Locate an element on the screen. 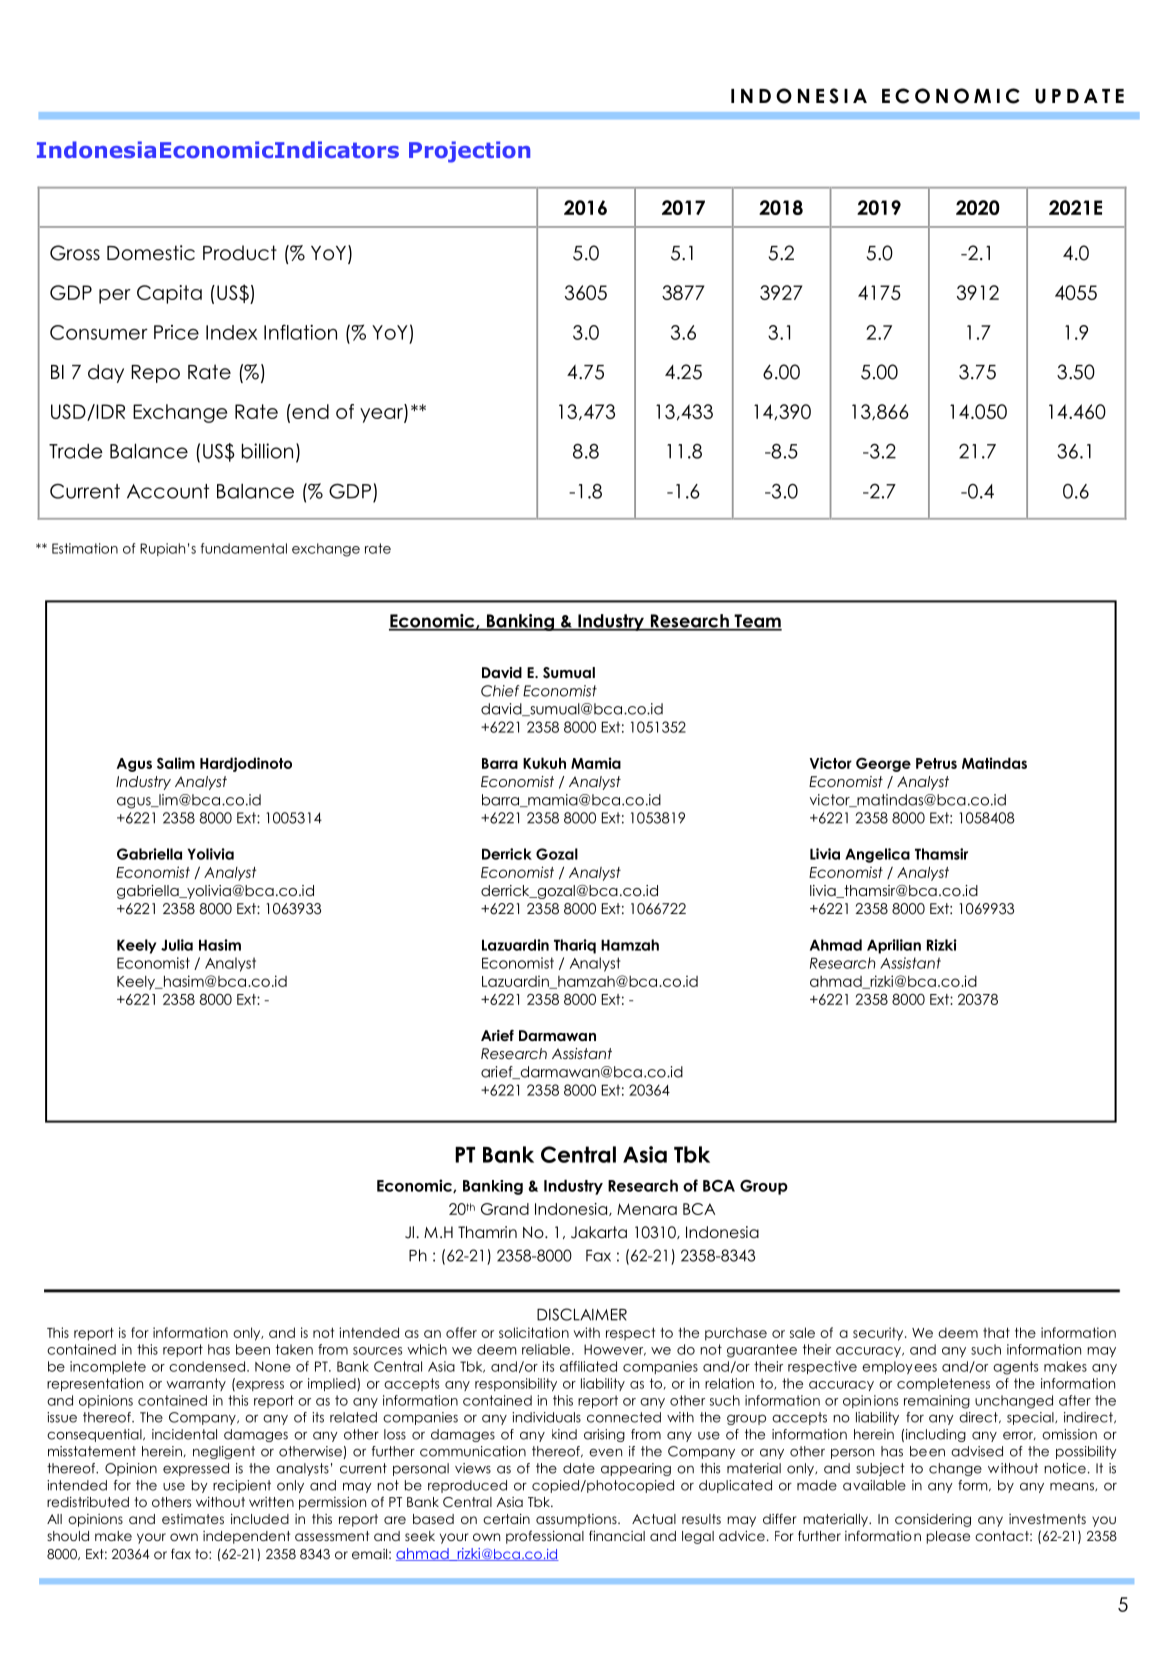  year is located at coordinates (382, 415).
